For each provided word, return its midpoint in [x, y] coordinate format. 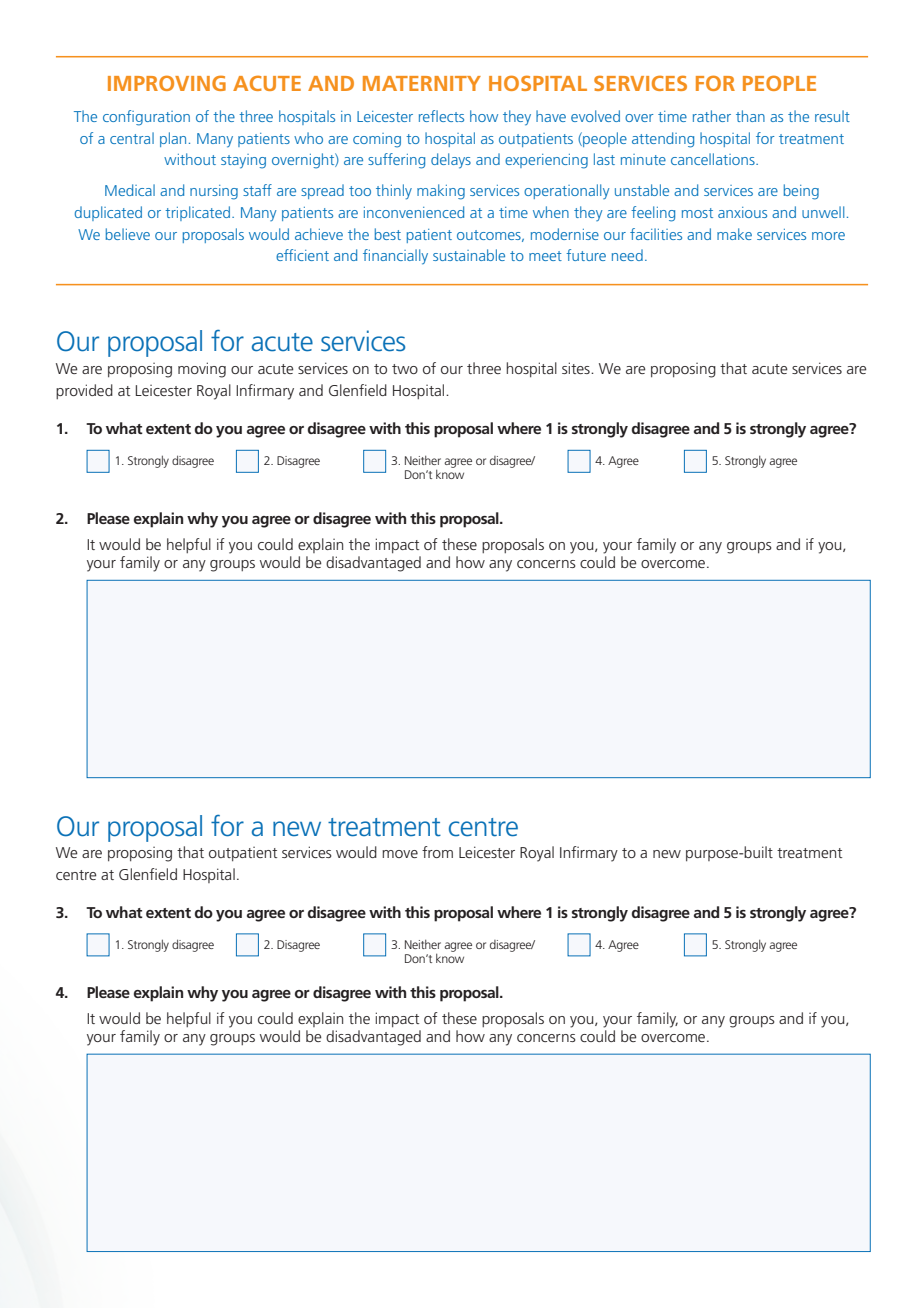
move [400, 854]
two [405, 369]
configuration [146, 118]
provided [84, 391]
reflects [441, 116]
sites [577, 368]
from [437, 852]
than [750, 116]
